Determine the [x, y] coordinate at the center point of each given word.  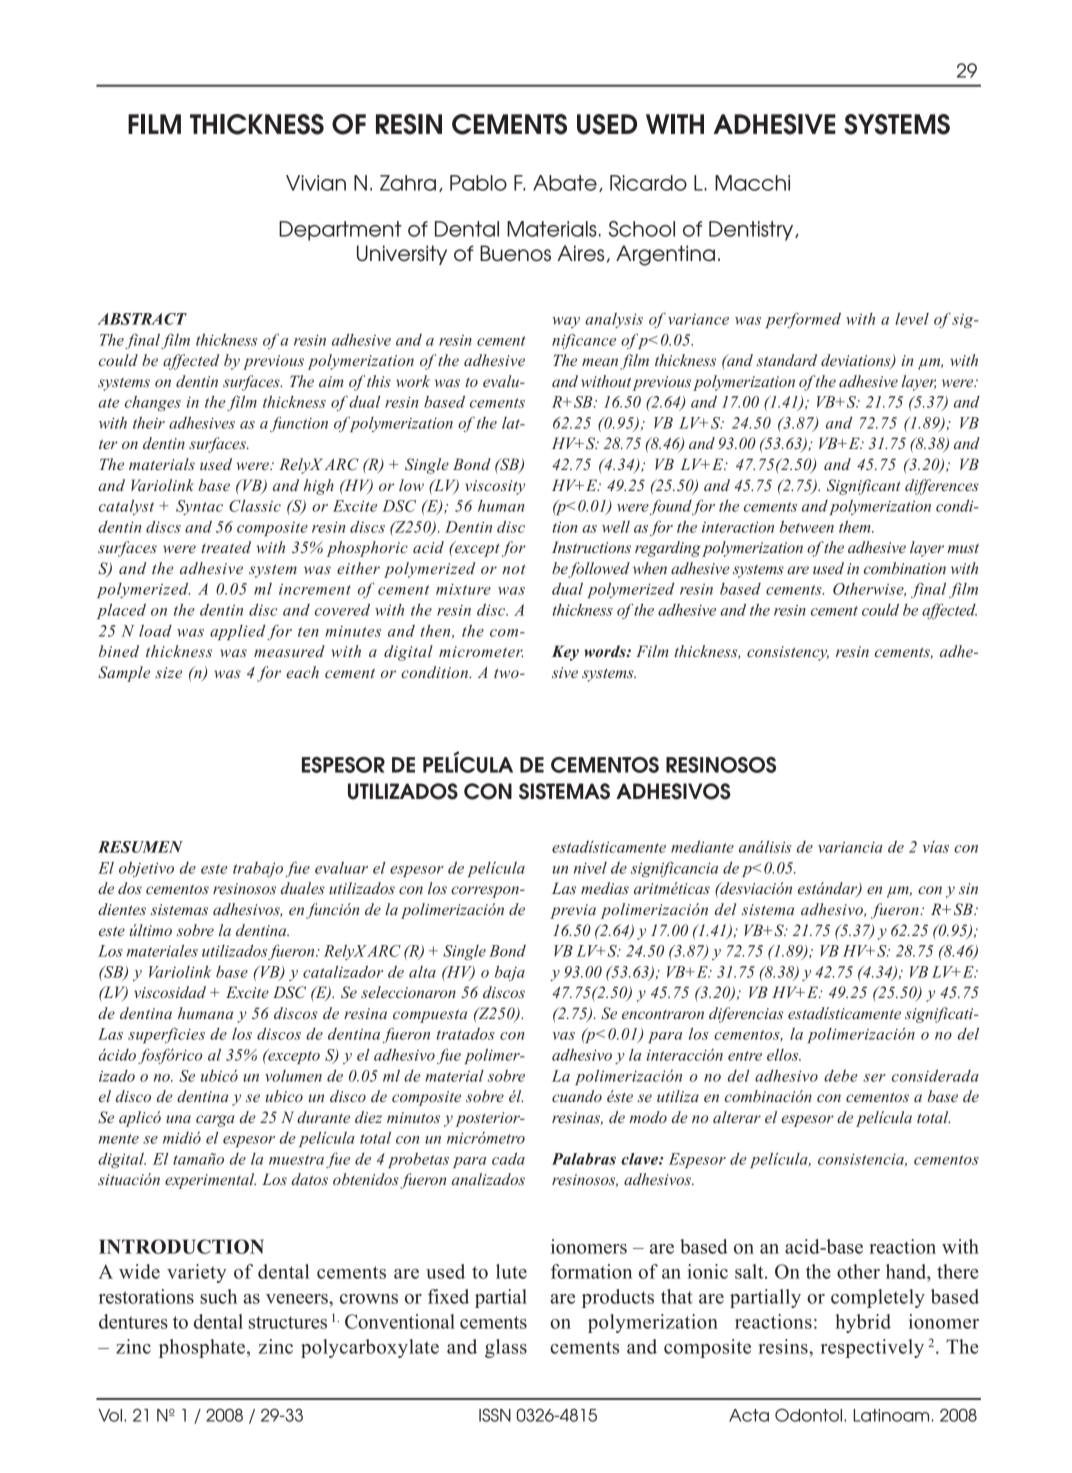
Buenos [515, 253]
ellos [784, 1055]
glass [506, 1348]
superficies [166, 1035]
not [513, 569]
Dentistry [752, 231]
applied [237, 632]
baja [510, 973]
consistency [788, 653]
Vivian [316, 183]
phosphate [202, 1348]
